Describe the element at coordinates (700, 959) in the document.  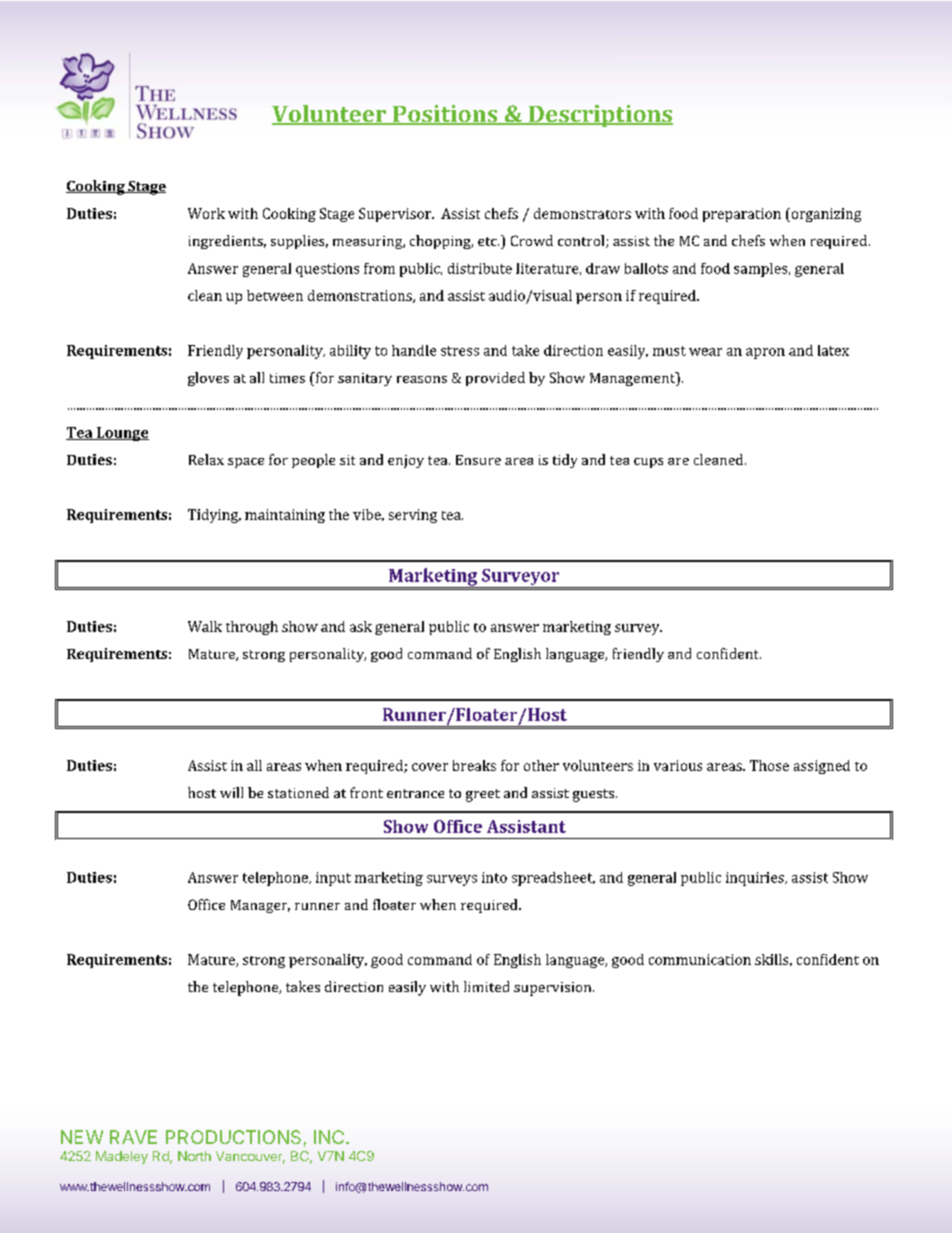
I see `communication` at that location.
